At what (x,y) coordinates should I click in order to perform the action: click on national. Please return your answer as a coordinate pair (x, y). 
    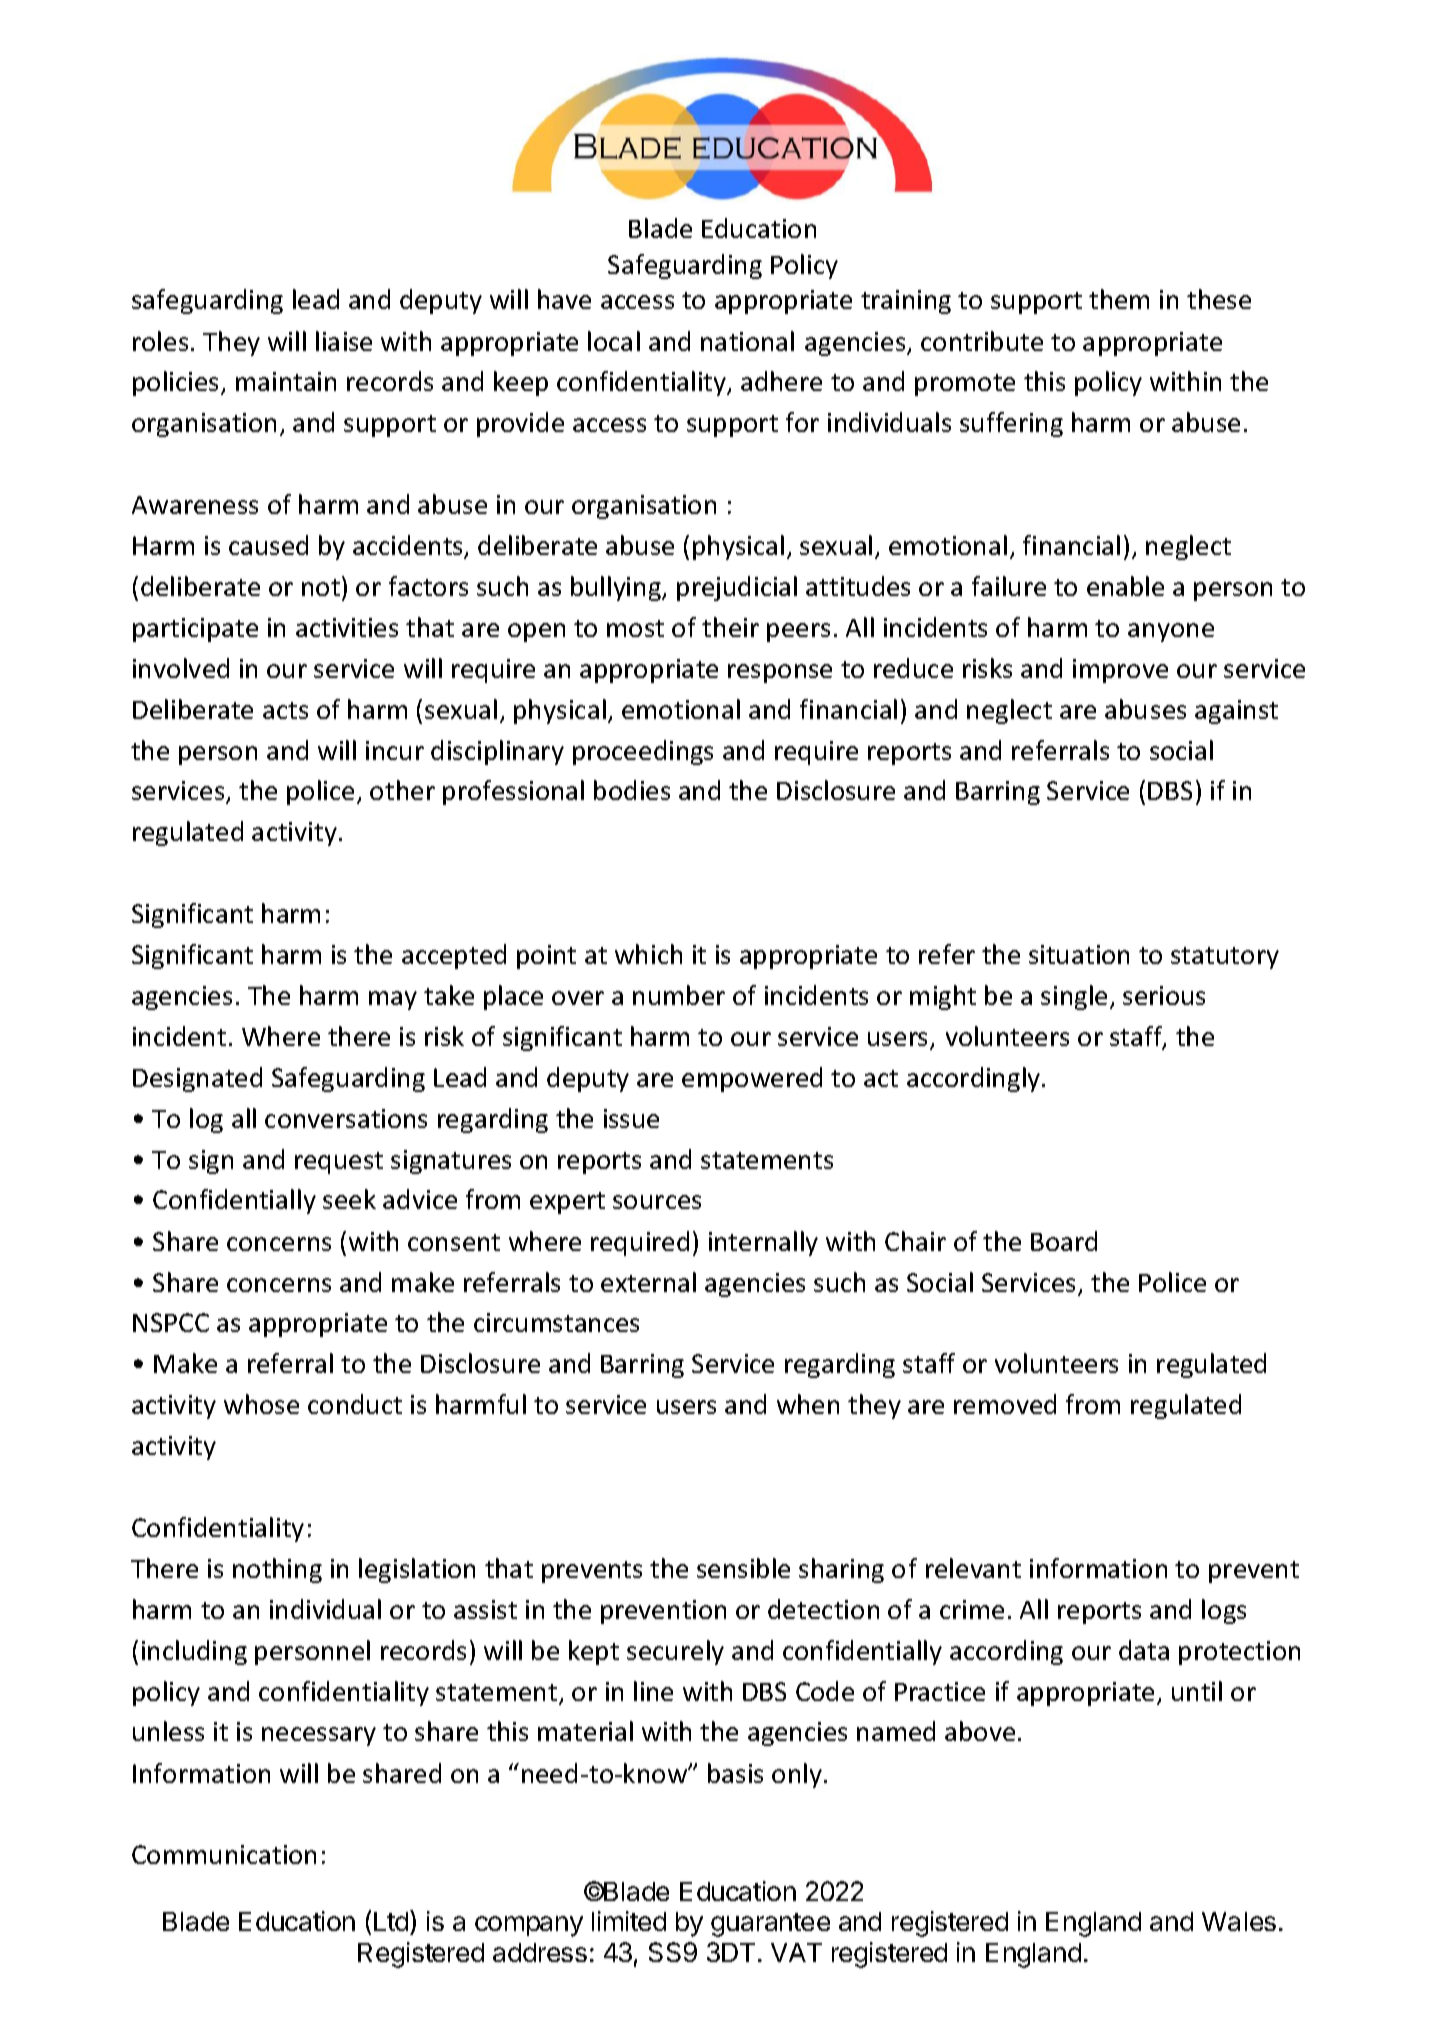
    Looking at the image, I should click on (747, 341).
